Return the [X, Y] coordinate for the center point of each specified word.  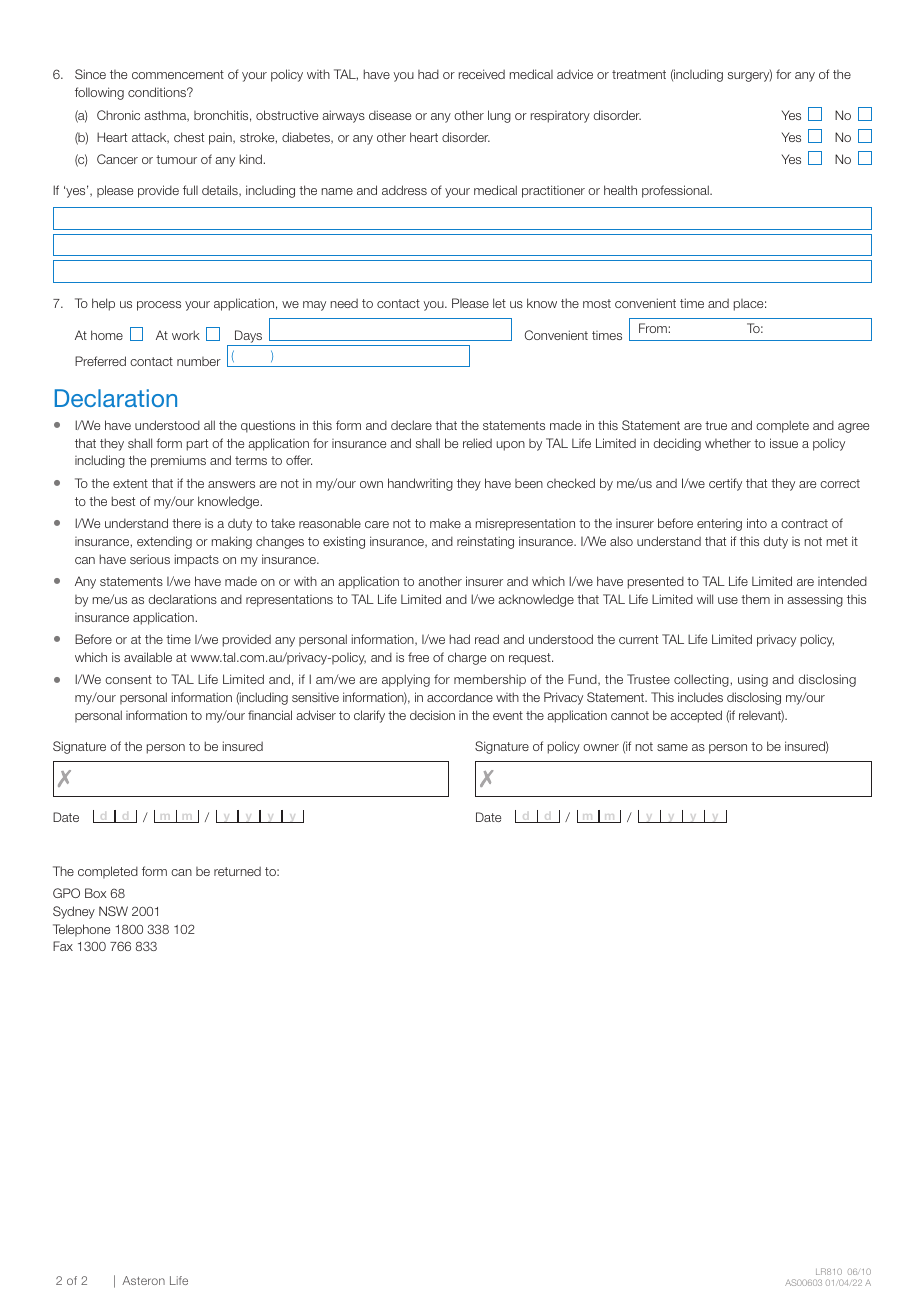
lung [499, 116]
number [199, 361]
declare [411, 425]
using [753, 680]
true [716, 425]
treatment [639, 74]
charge [467, 658]
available [148, 657]
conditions [158, 92]
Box [96, 893]
